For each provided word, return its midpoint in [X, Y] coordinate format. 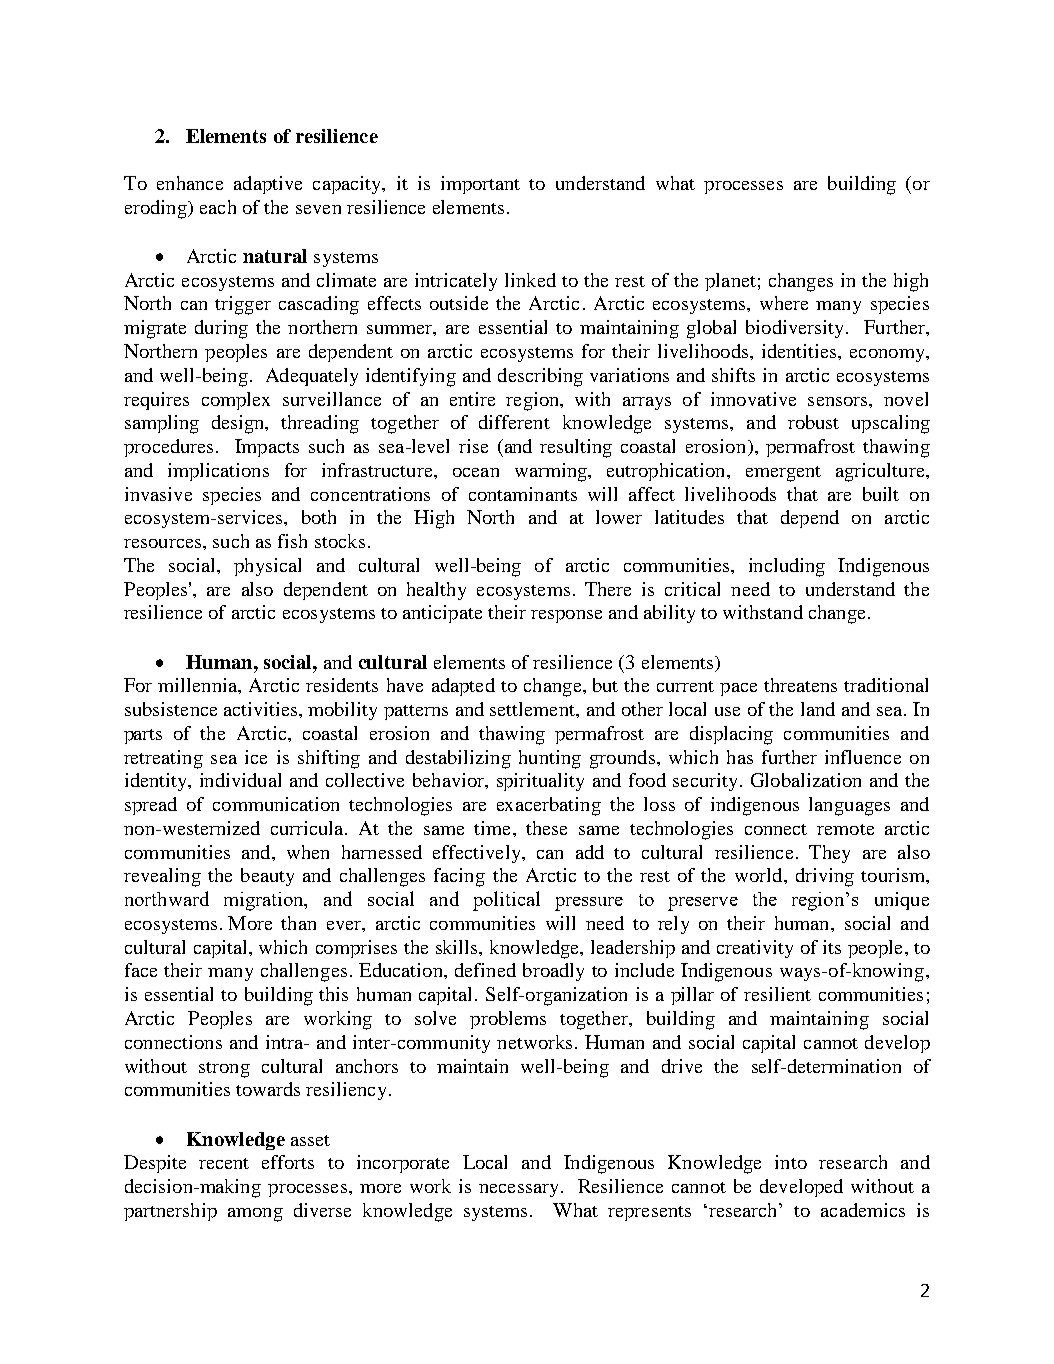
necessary [518, 1190]
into [791, 1162]
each [218, 207]
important [480, 185]
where [784, 303]
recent [224, 1163]
